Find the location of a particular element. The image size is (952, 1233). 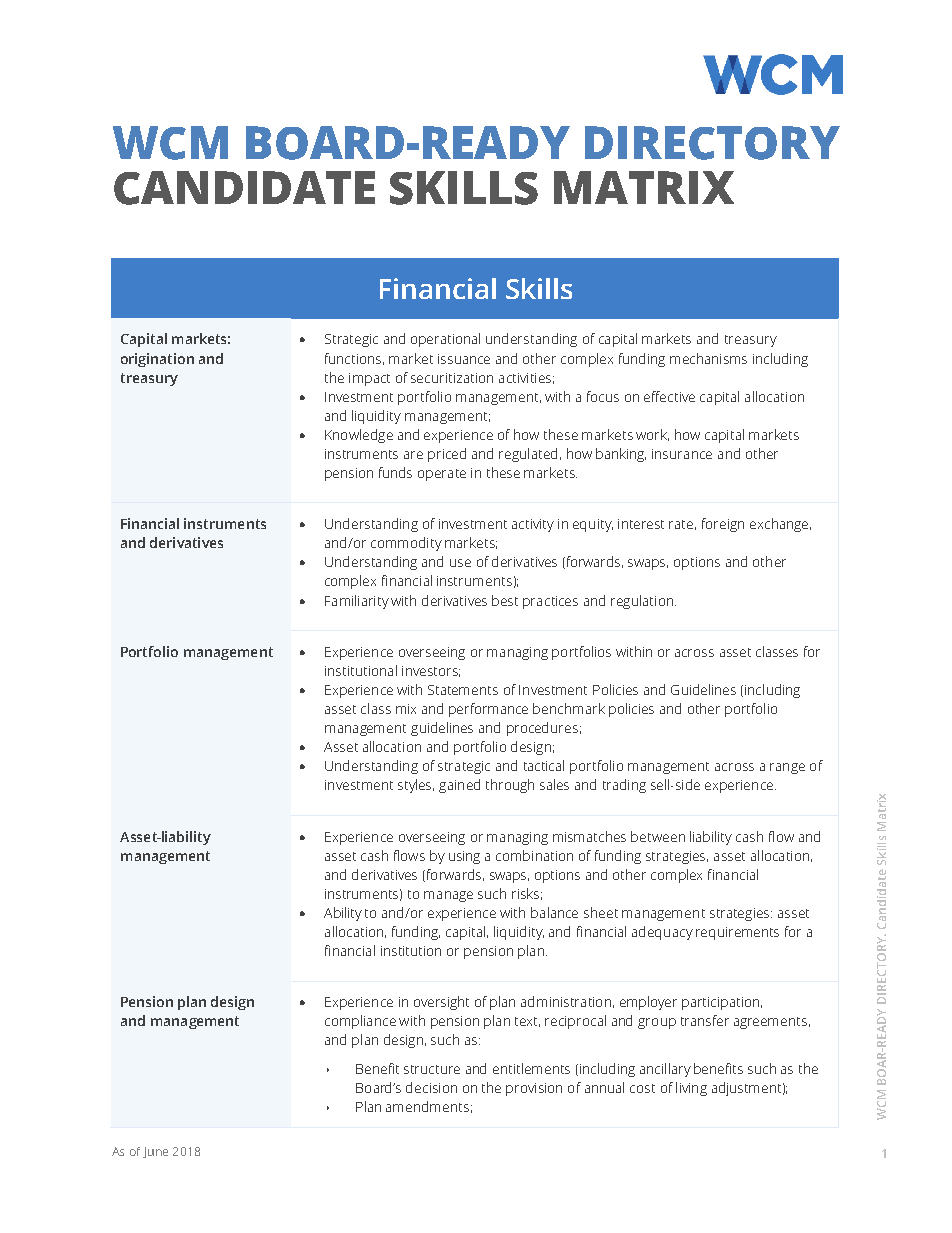

June is located at coordinates (155, 1152).
